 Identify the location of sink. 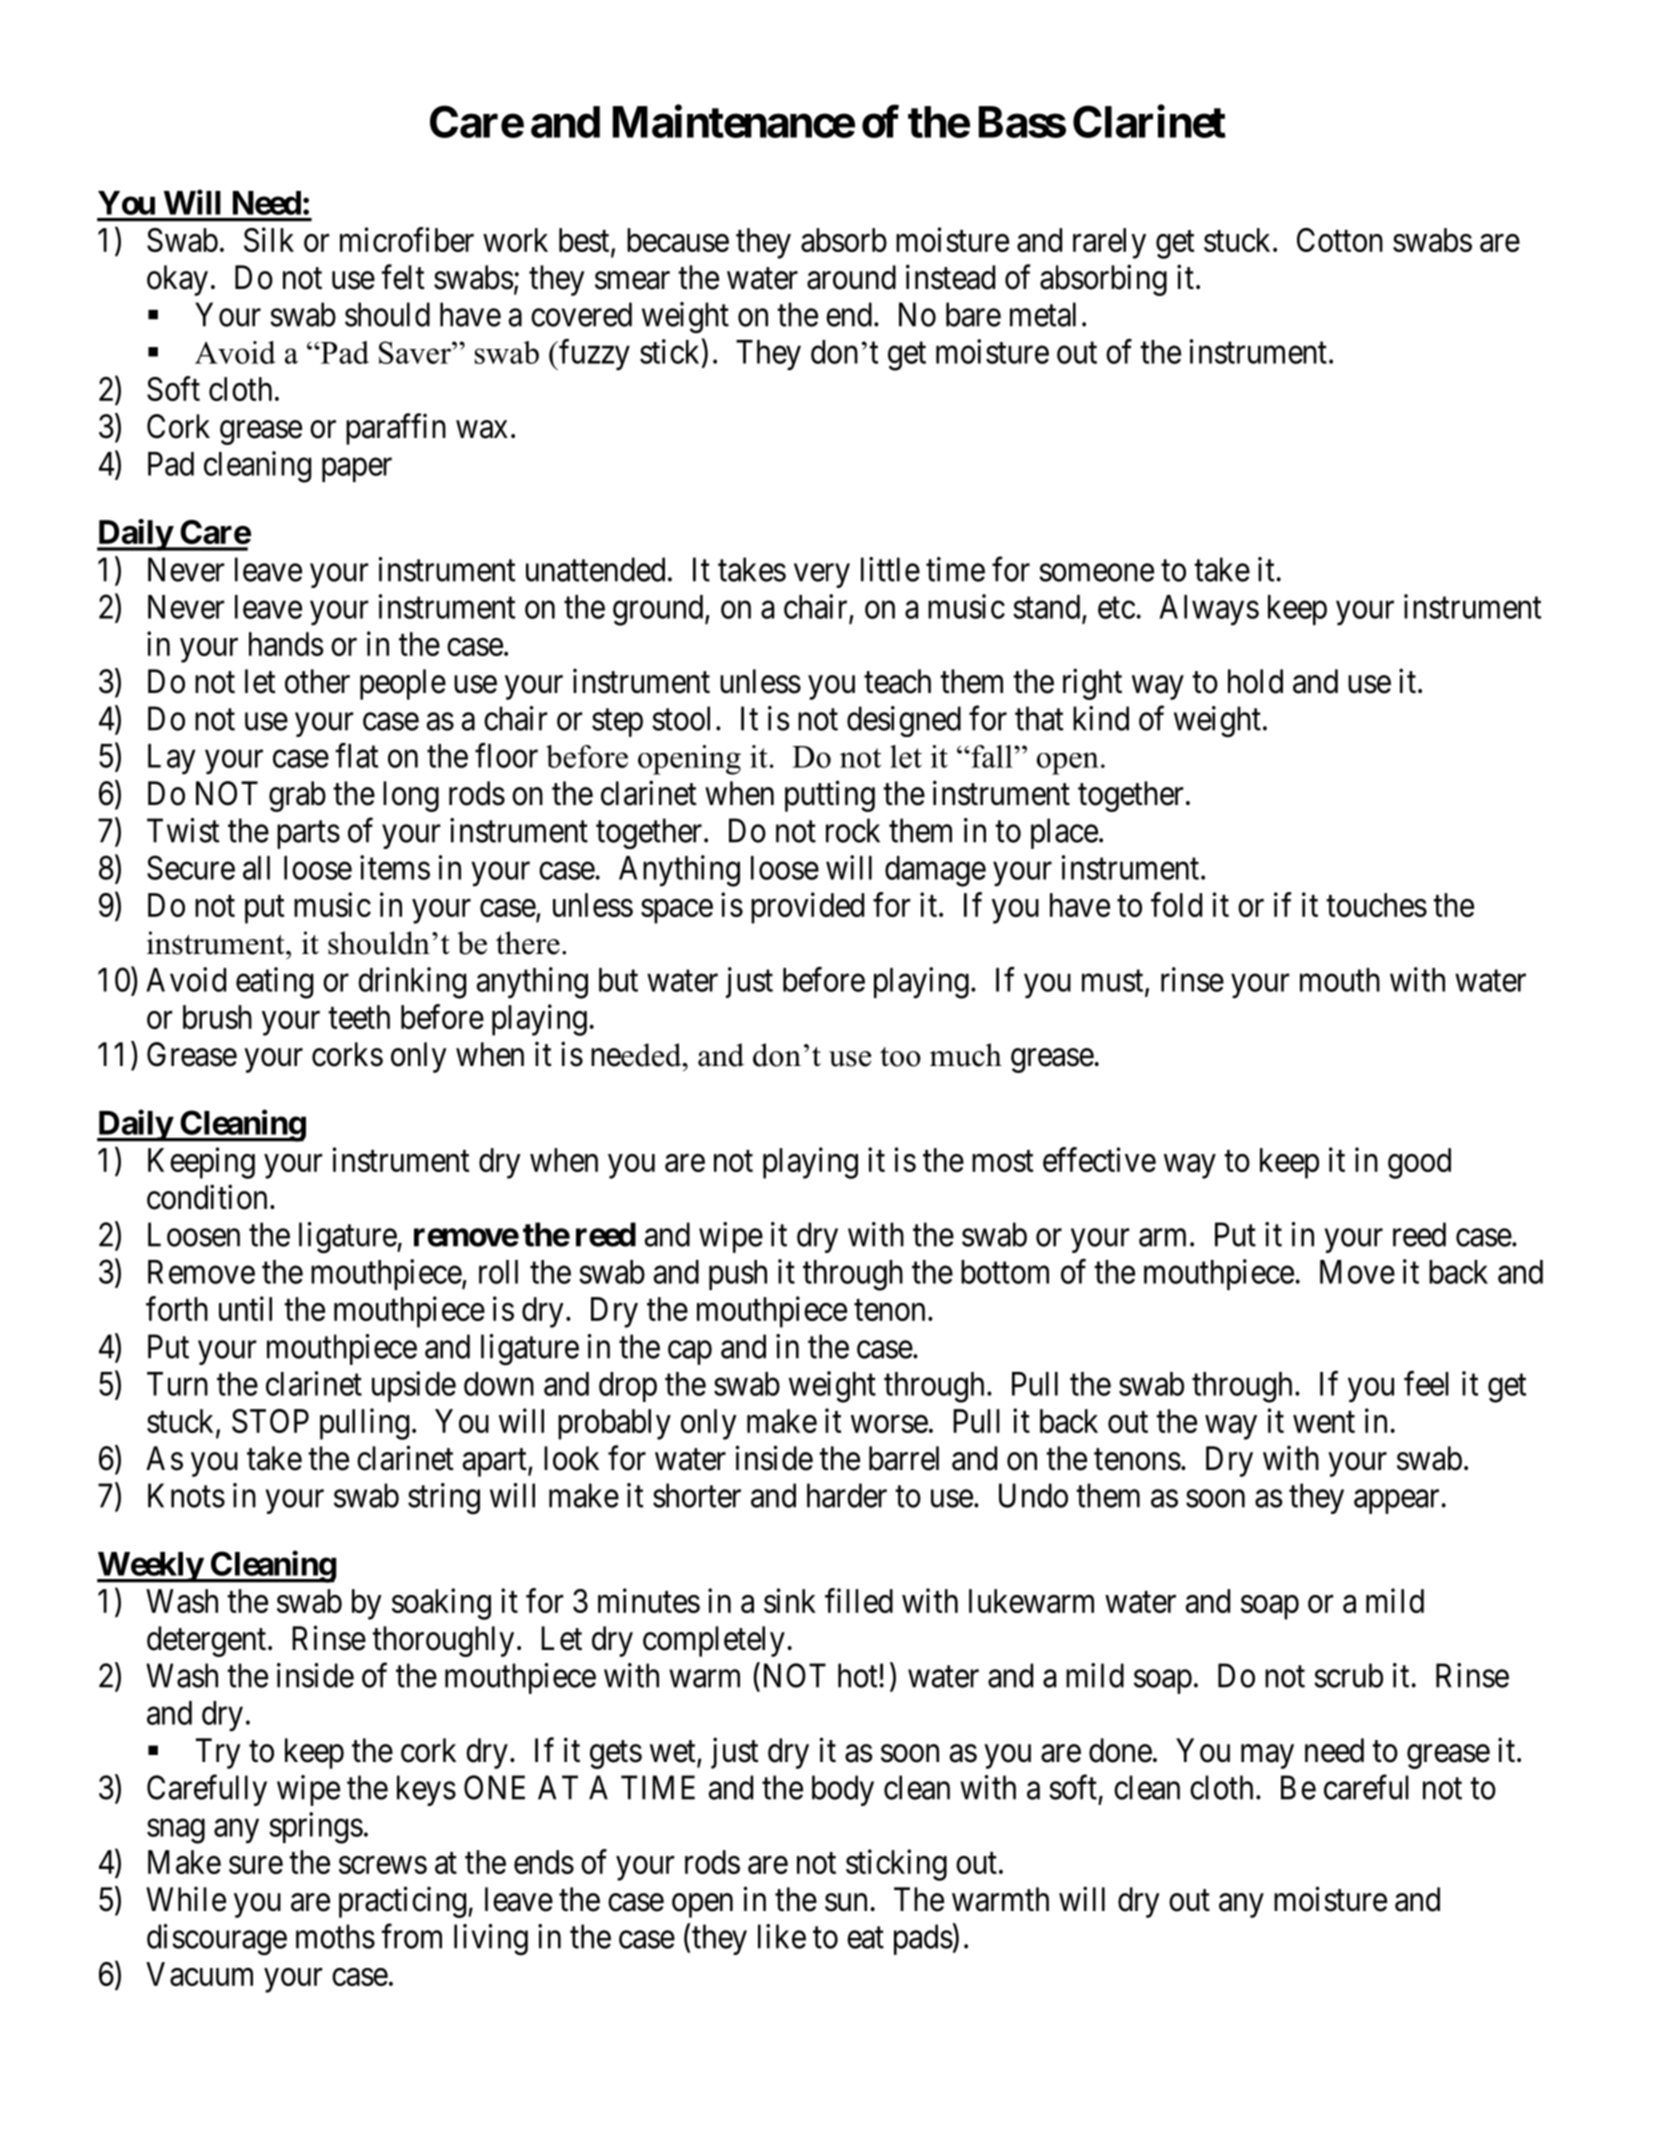
(790, 1600).
